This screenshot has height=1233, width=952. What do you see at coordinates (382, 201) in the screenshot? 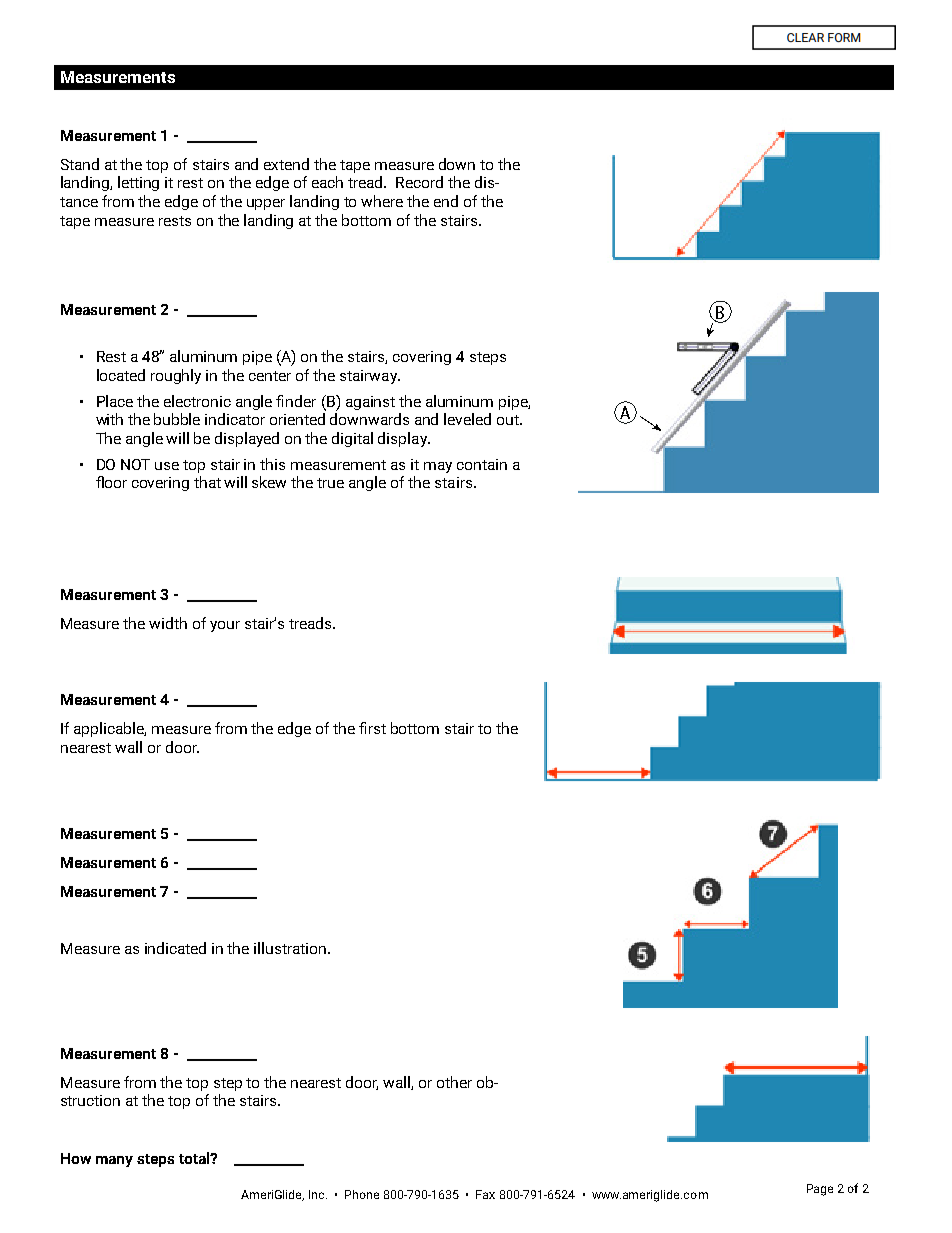
I see `where` at bounding box center [382, 201].
